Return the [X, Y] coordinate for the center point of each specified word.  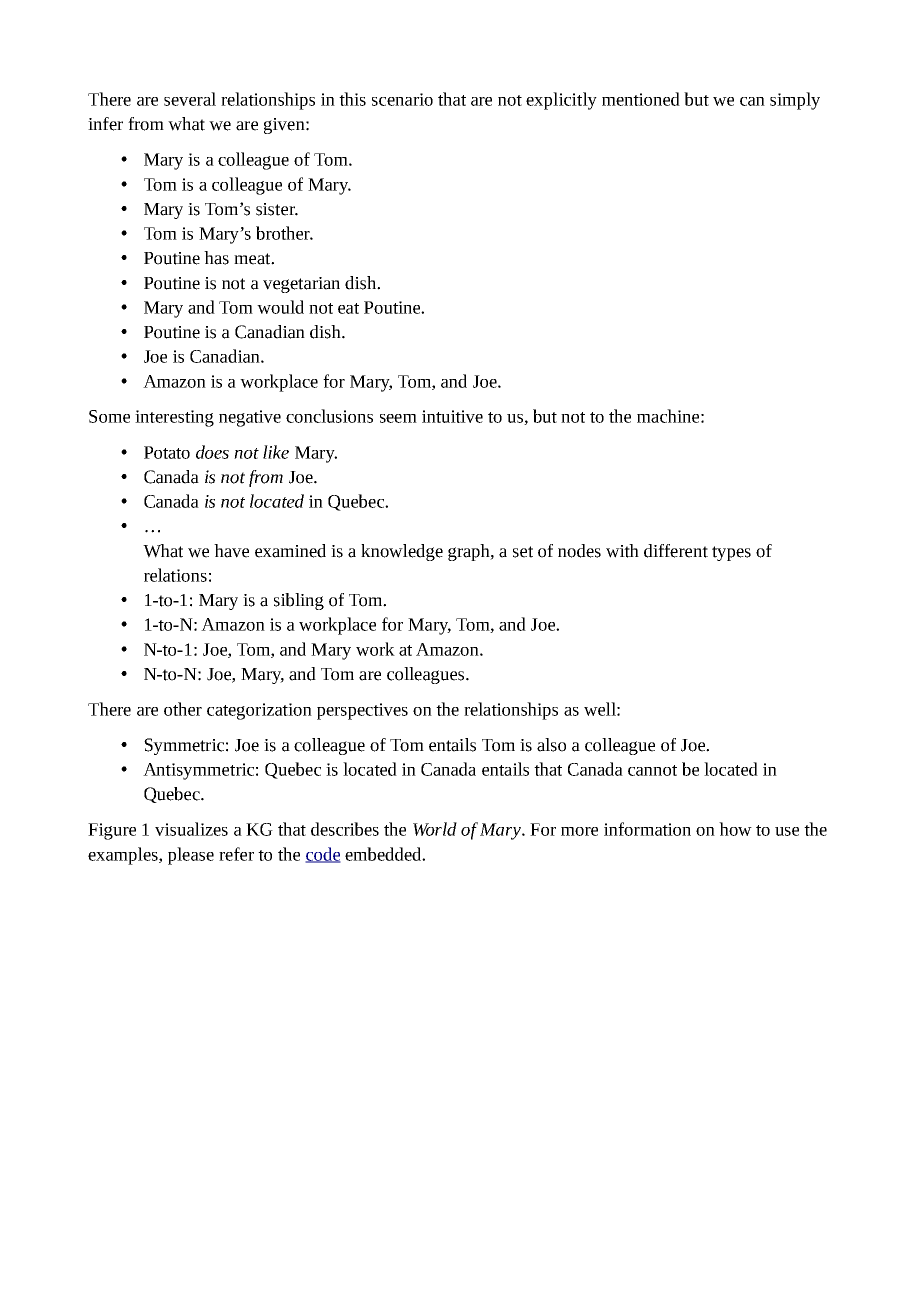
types [731, 553]
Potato [167, 452]
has [216, 258]
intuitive [452, 416]
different [676, 551]
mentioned [641, 99]
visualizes [191, 829]
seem [398, 418]
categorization [259, 711]
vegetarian [301, 285]
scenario [402, 99]
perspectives [362, 711]
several [190, 99]
